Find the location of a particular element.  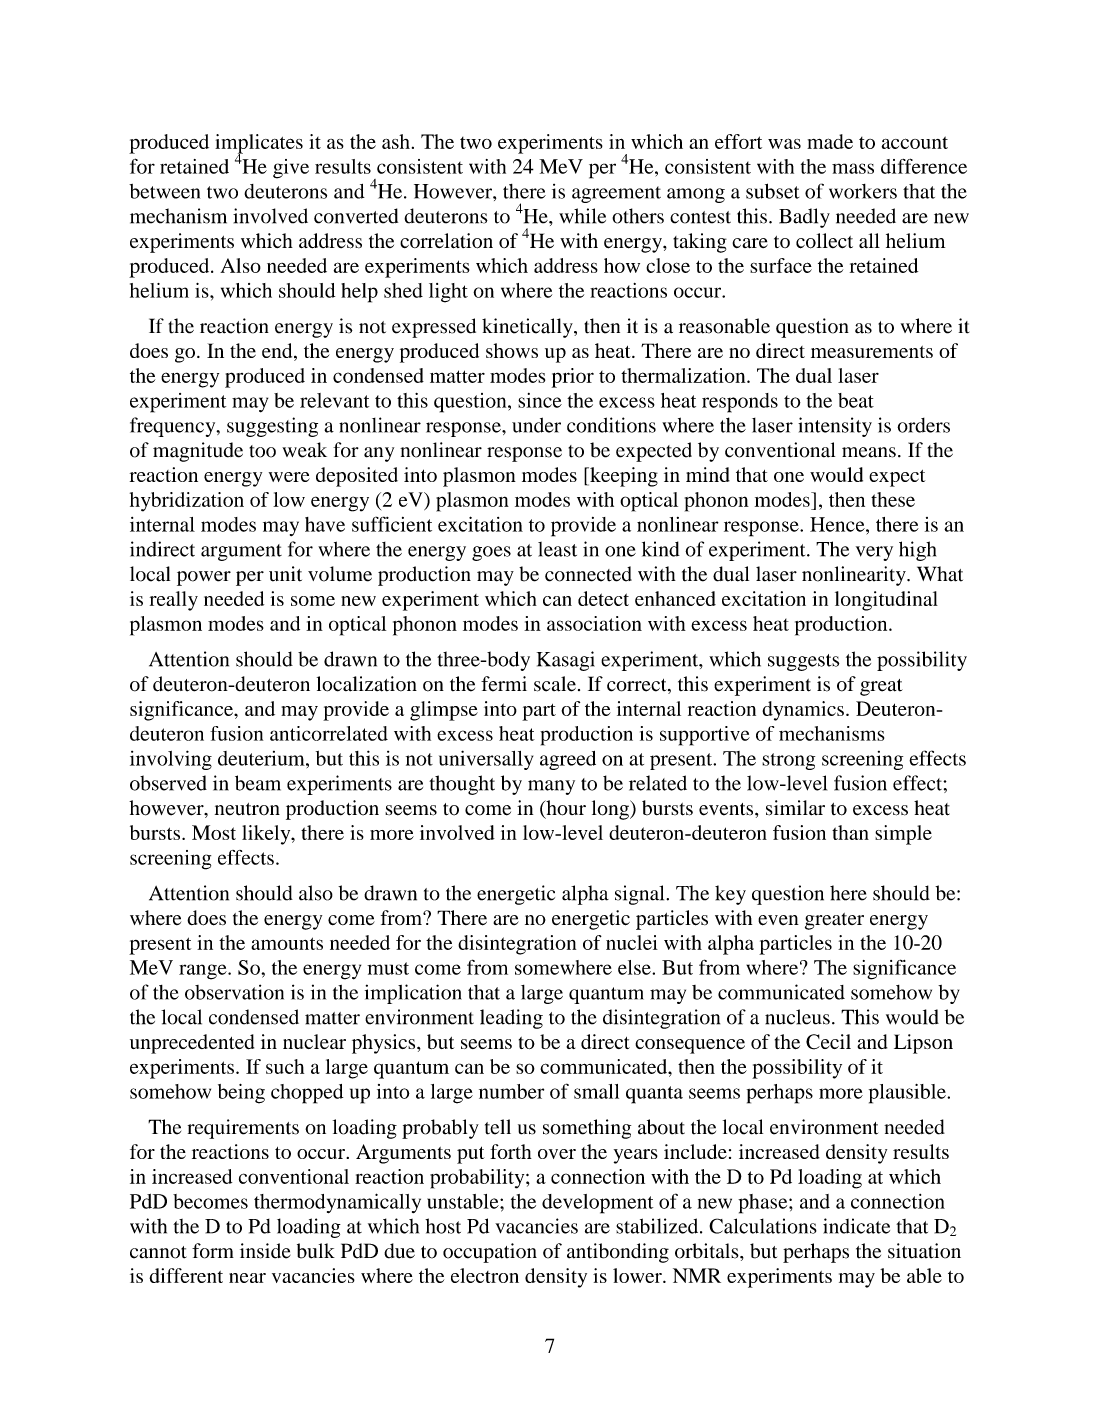

give is located at coordinates (291, 169).
